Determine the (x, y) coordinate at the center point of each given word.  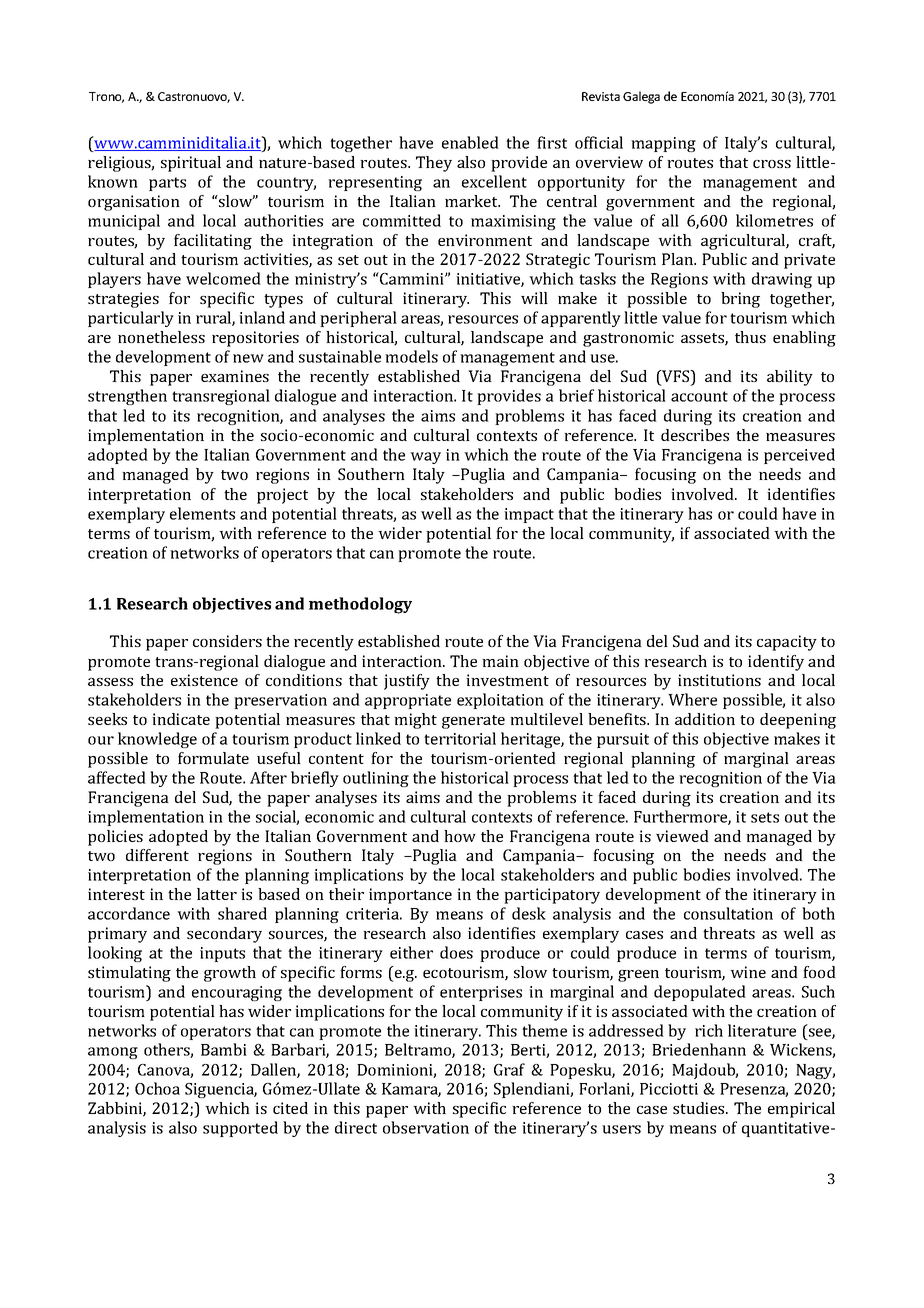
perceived (799, 456)
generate (473, 722)
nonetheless (161, 337)
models (411, 356)
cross (772, 164)
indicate (181, 719)
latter (217, 894)
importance (410, 896)
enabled (470, 142)
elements (202, 513)
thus (750, 337)
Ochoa (157, 1088)
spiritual (191, 164)
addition (705, 719)
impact (529, 515)
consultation (728, 913)
